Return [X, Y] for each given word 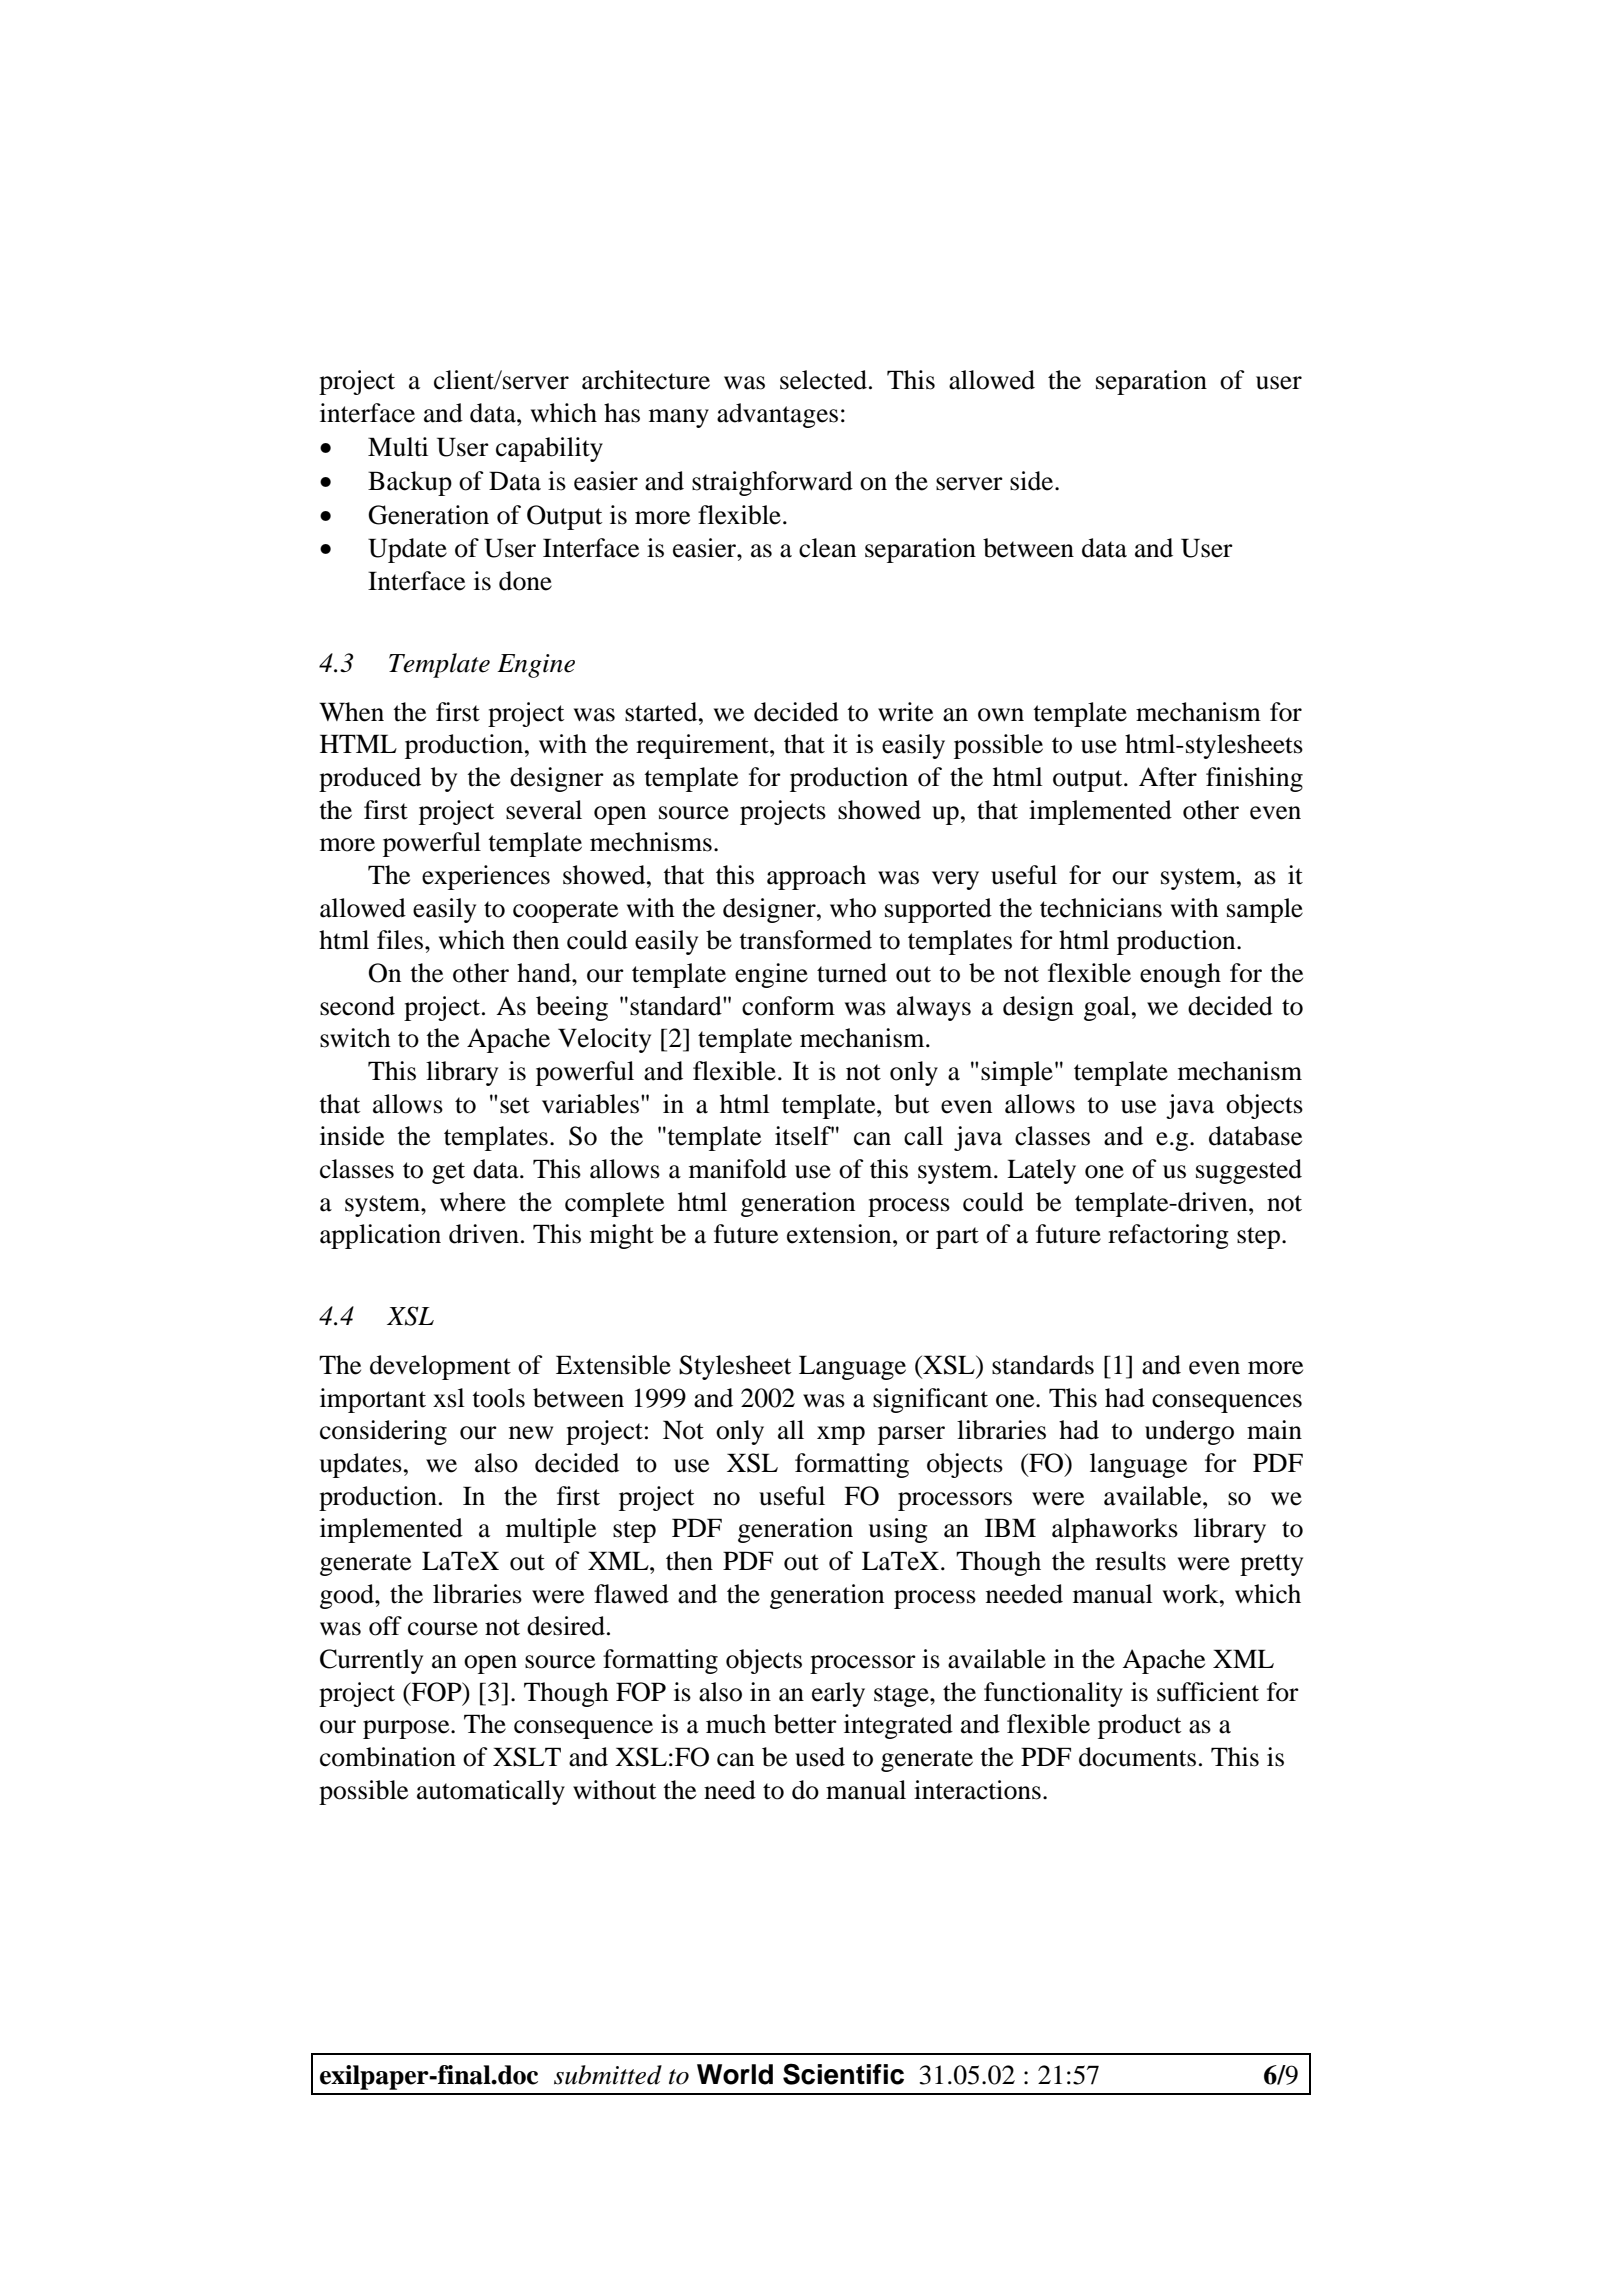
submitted [608, 2075]
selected [823, 380]
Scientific [843, 2074]
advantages [777, 415]
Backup [410, 483]
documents [1137, 1757]
